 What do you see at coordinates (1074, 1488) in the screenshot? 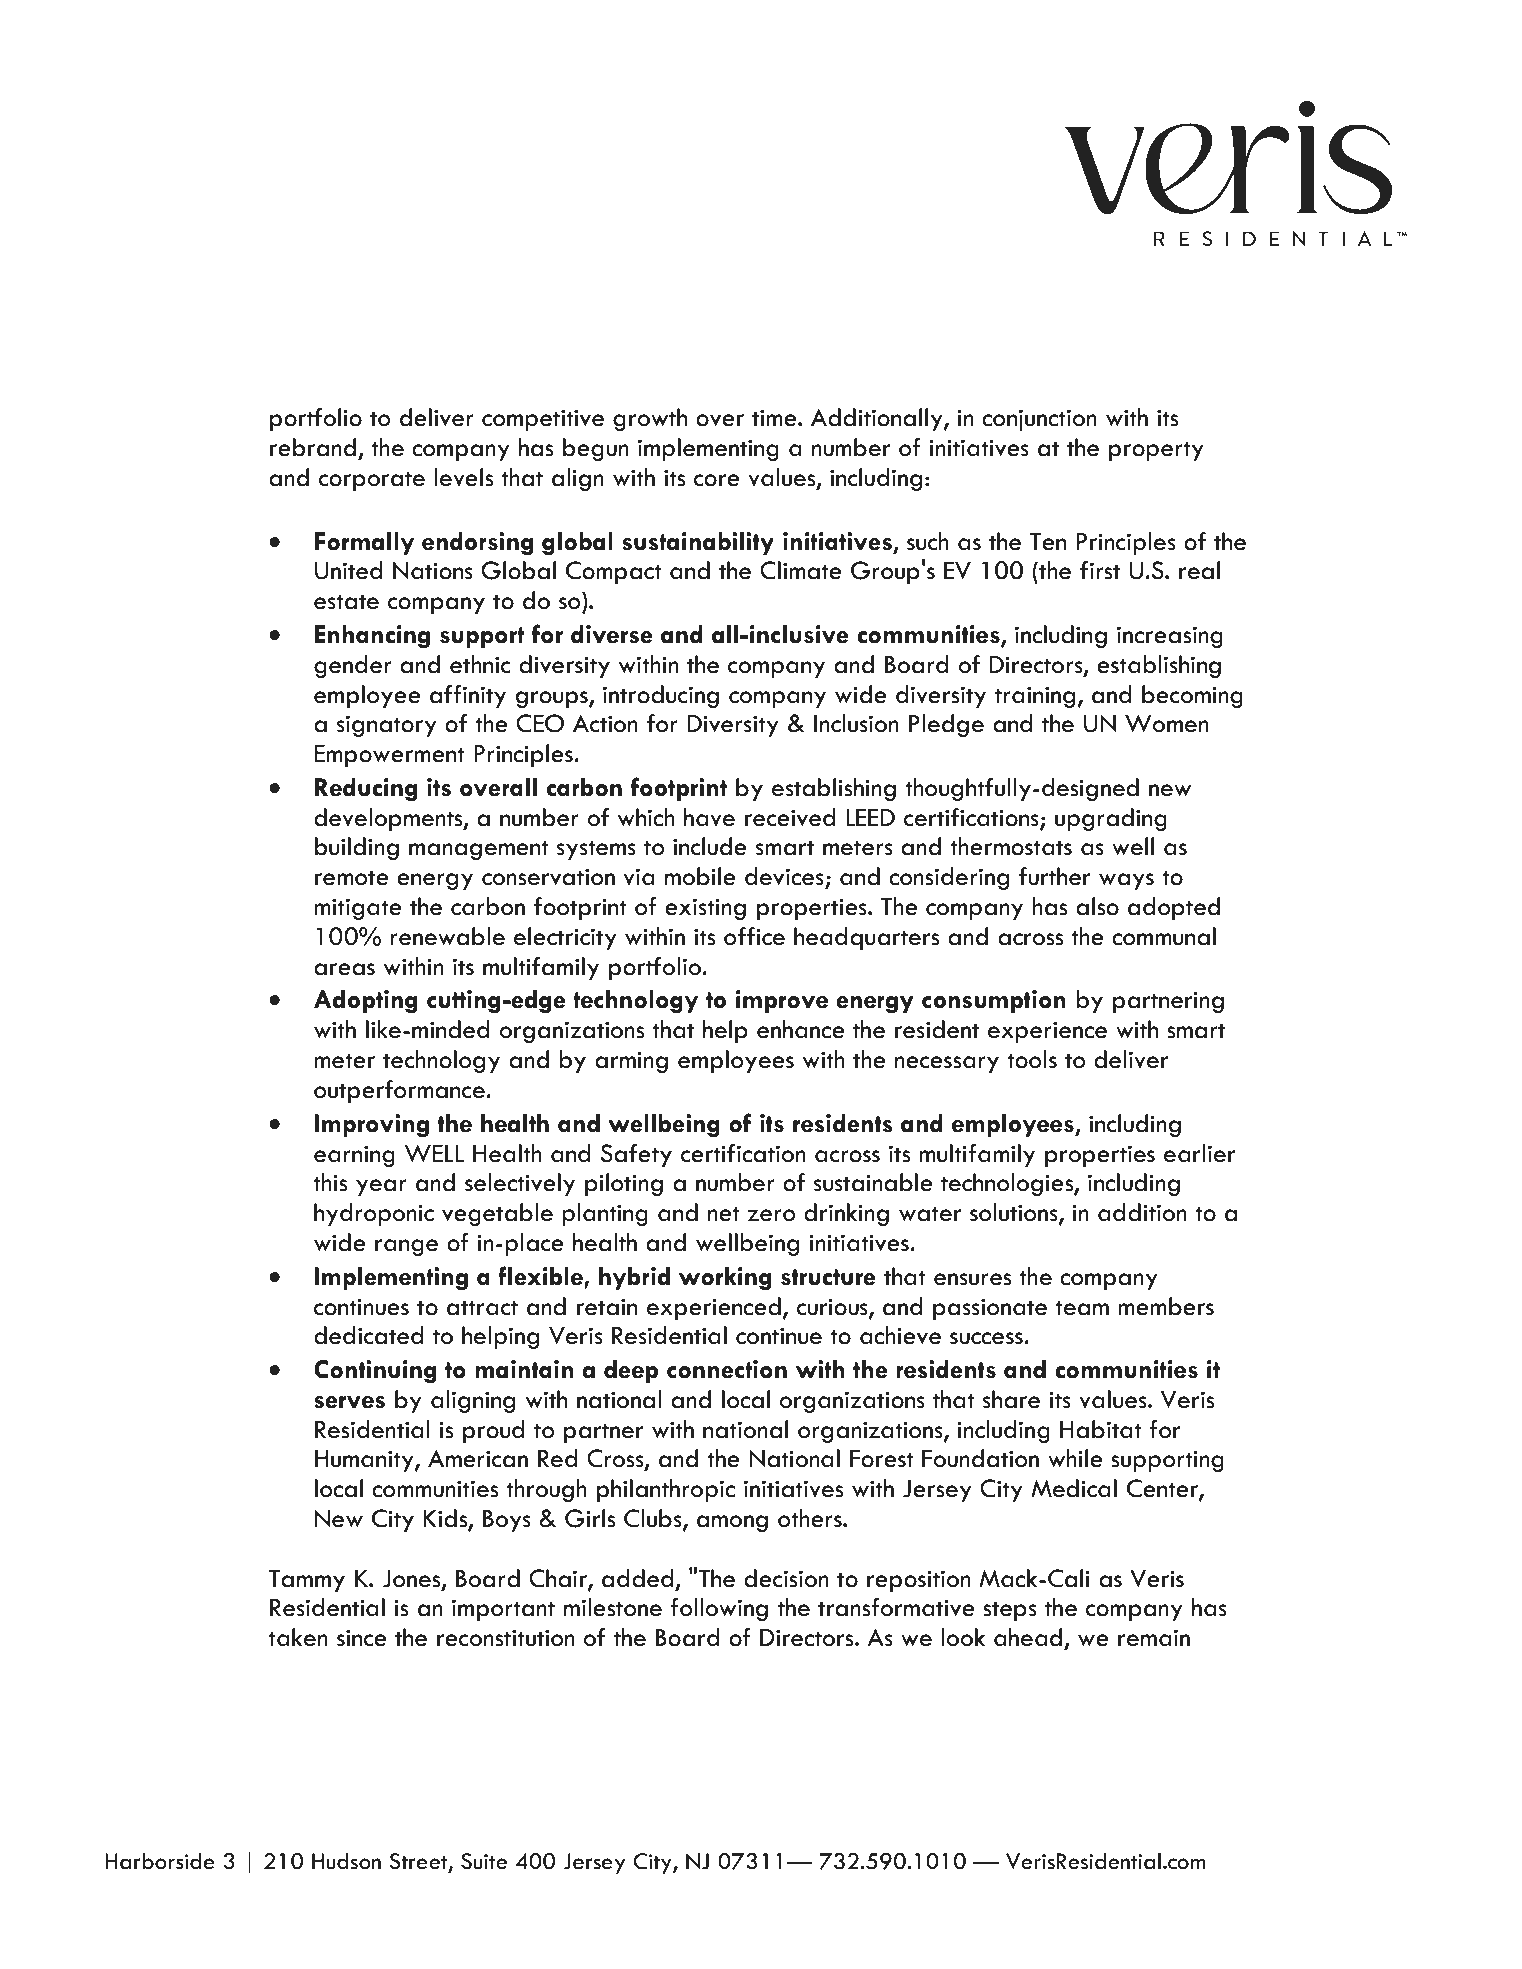
I see `Medical` at bounding box center [1074, 1488].
